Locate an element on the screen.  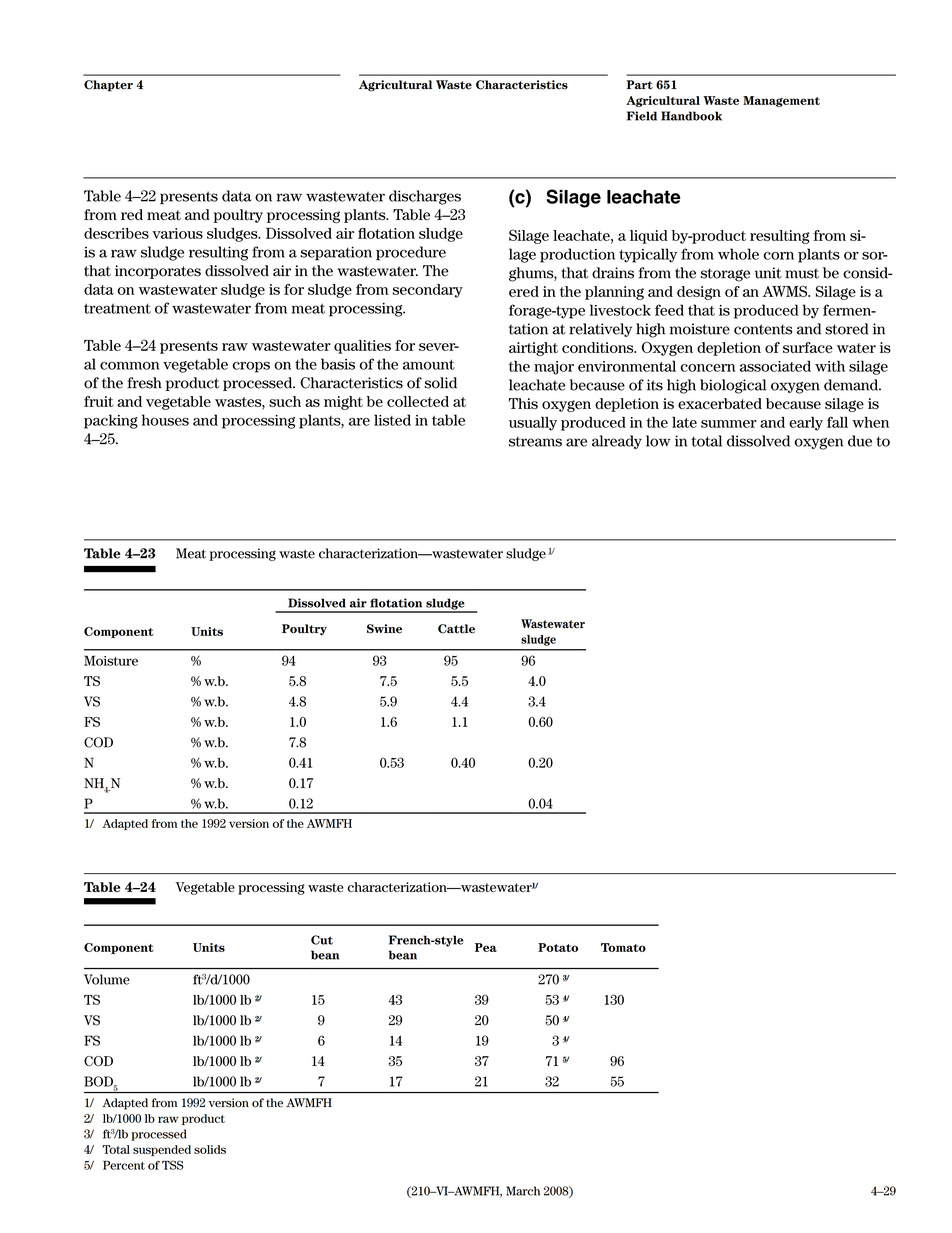
TSS is located at coordinates (172, 1165).
